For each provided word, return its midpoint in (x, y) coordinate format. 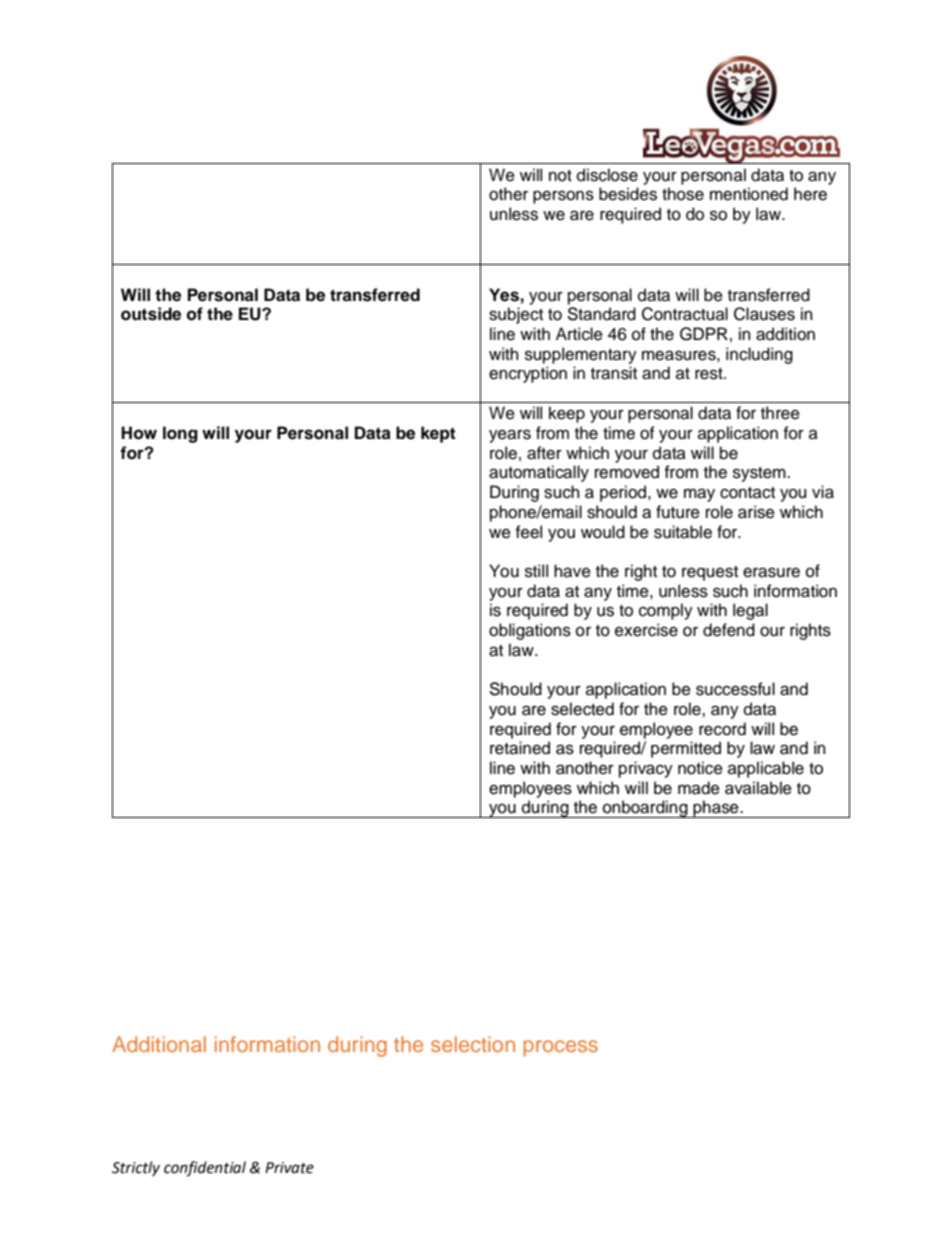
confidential (205, 1169)
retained (520, 748)
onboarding (645, 809)
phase (716, 809)
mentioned (749, 194)
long (180, 434)
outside (151, 314)
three (780, 413)
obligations (530, 631)
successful (735, 689)
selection (473, 1044)
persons (563, 197)
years (510, 436)
